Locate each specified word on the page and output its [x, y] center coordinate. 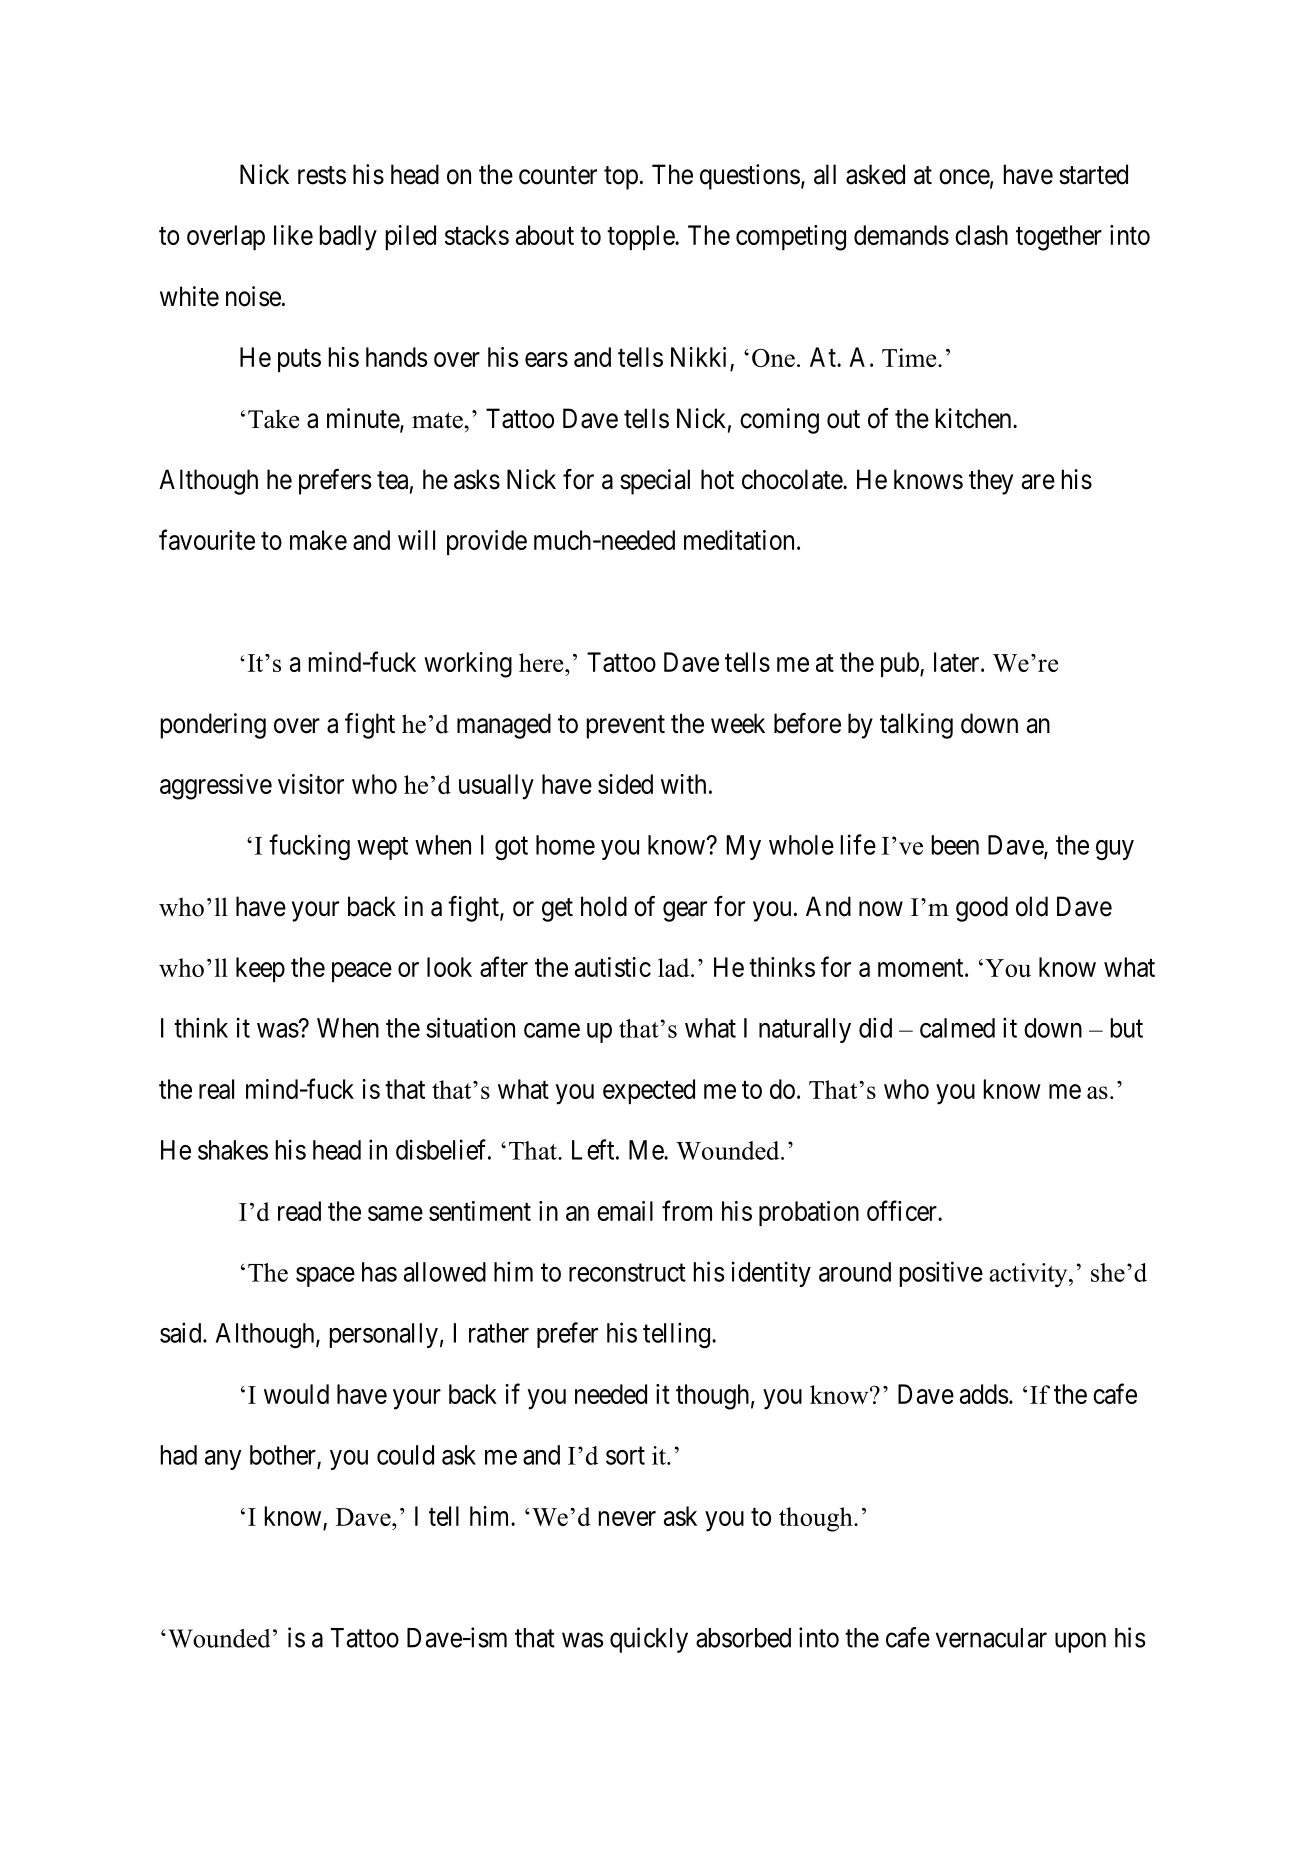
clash [981, 235]
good [982, 909]
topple [641, 237]
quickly [649, 1640]
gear [685, 911]
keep [260, 969]
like [293, 235]
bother [283, 1455]
